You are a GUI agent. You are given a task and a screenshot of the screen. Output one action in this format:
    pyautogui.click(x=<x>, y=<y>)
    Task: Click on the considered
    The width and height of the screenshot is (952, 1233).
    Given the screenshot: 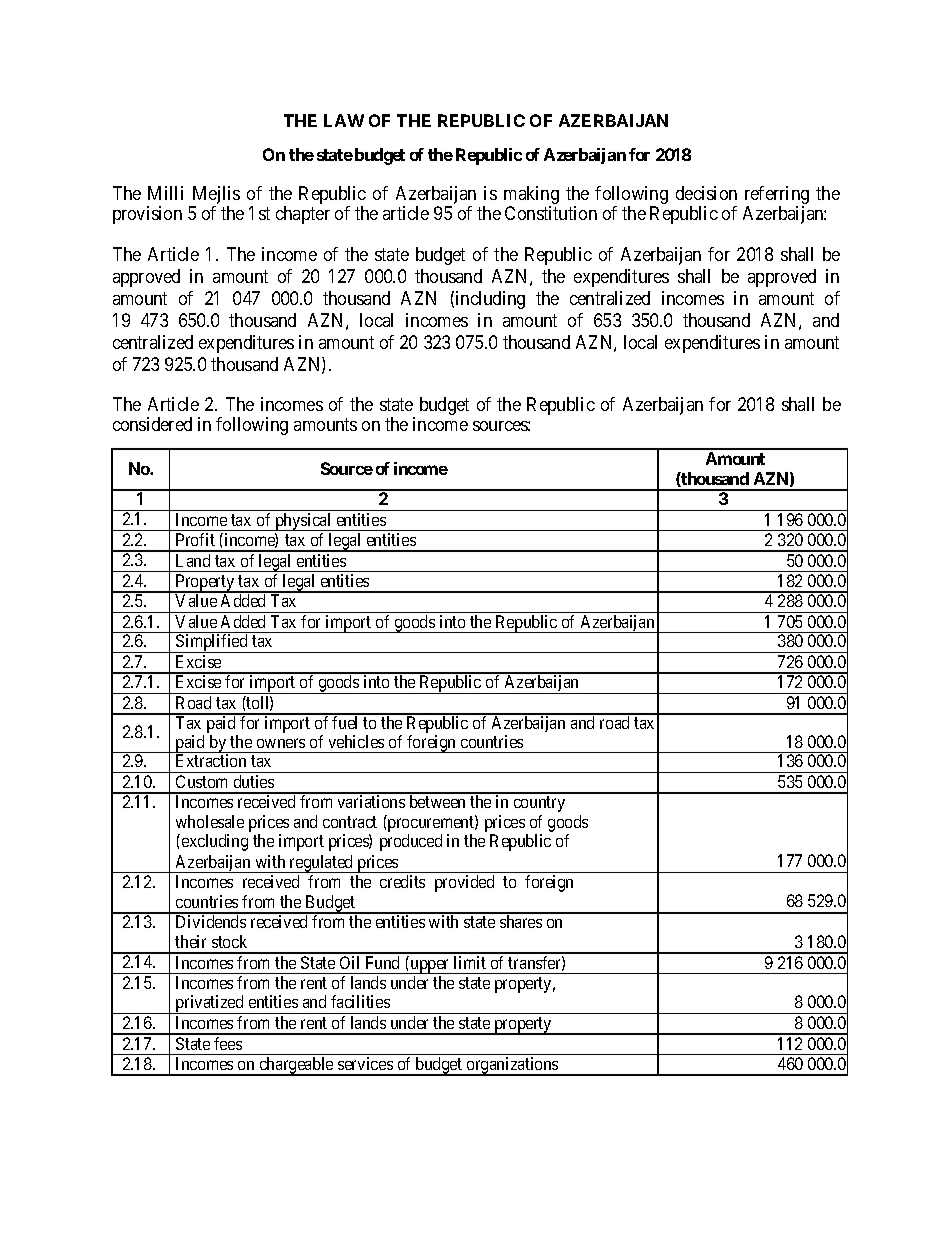 What is the action you would take?
    pyautogui.click(x=152, y=424)
